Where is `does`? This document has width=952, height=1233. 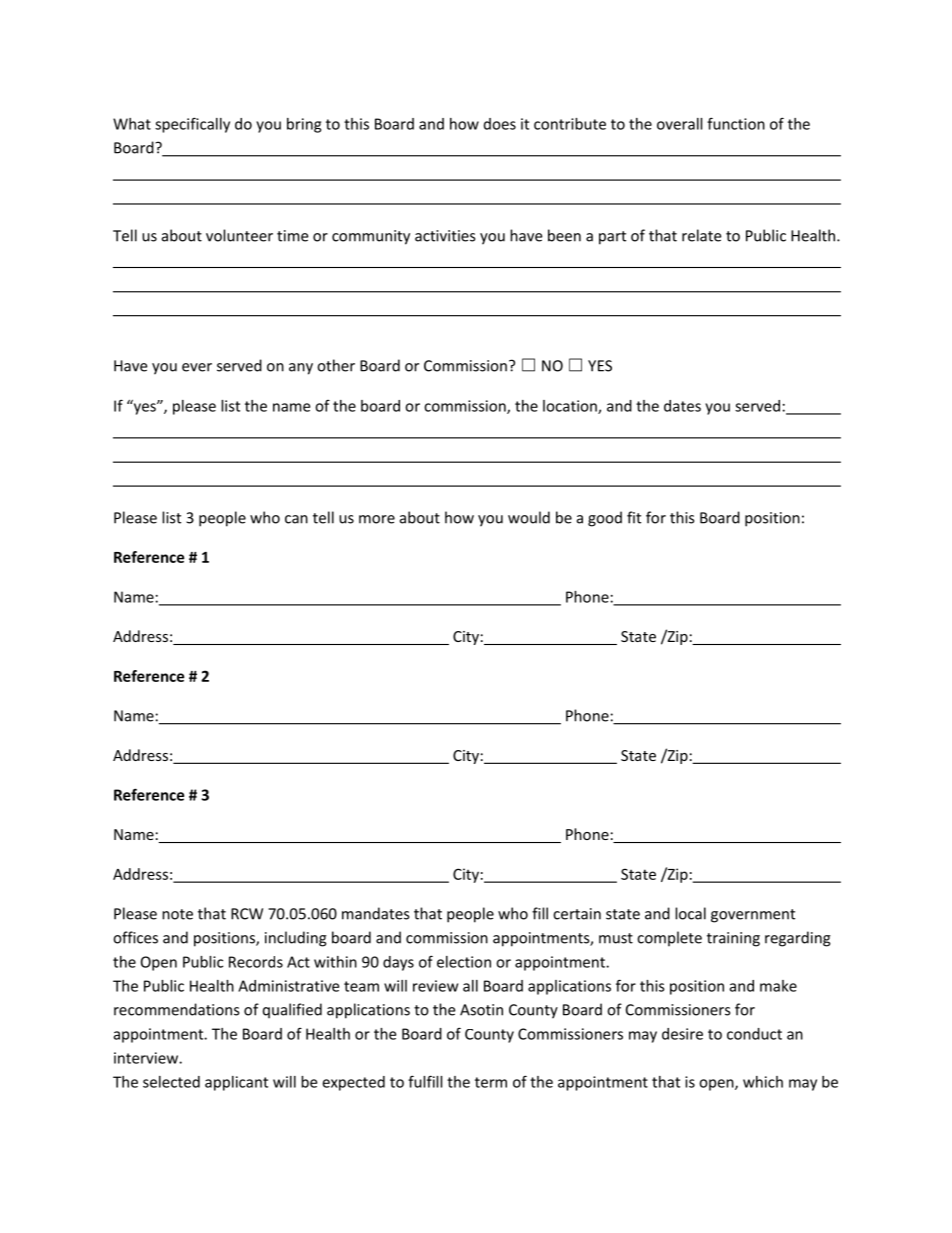 does is located at coordinates (500, 124).
